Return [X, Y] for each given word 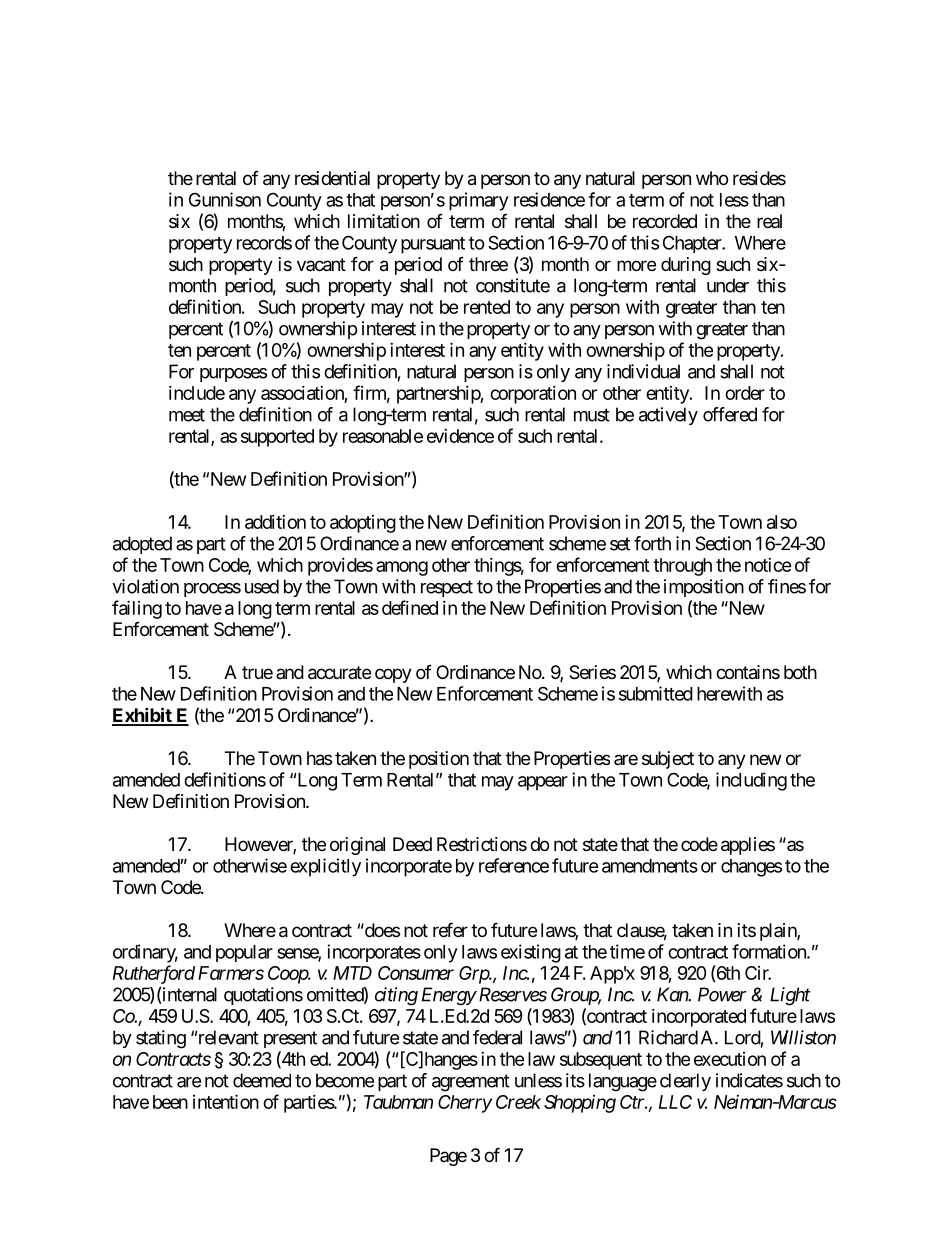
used [262, 586]
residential [332, 178]
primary [479, 201]
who [712, 178]
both [800, 672]
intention [226, 1101]
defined [410, 607]
